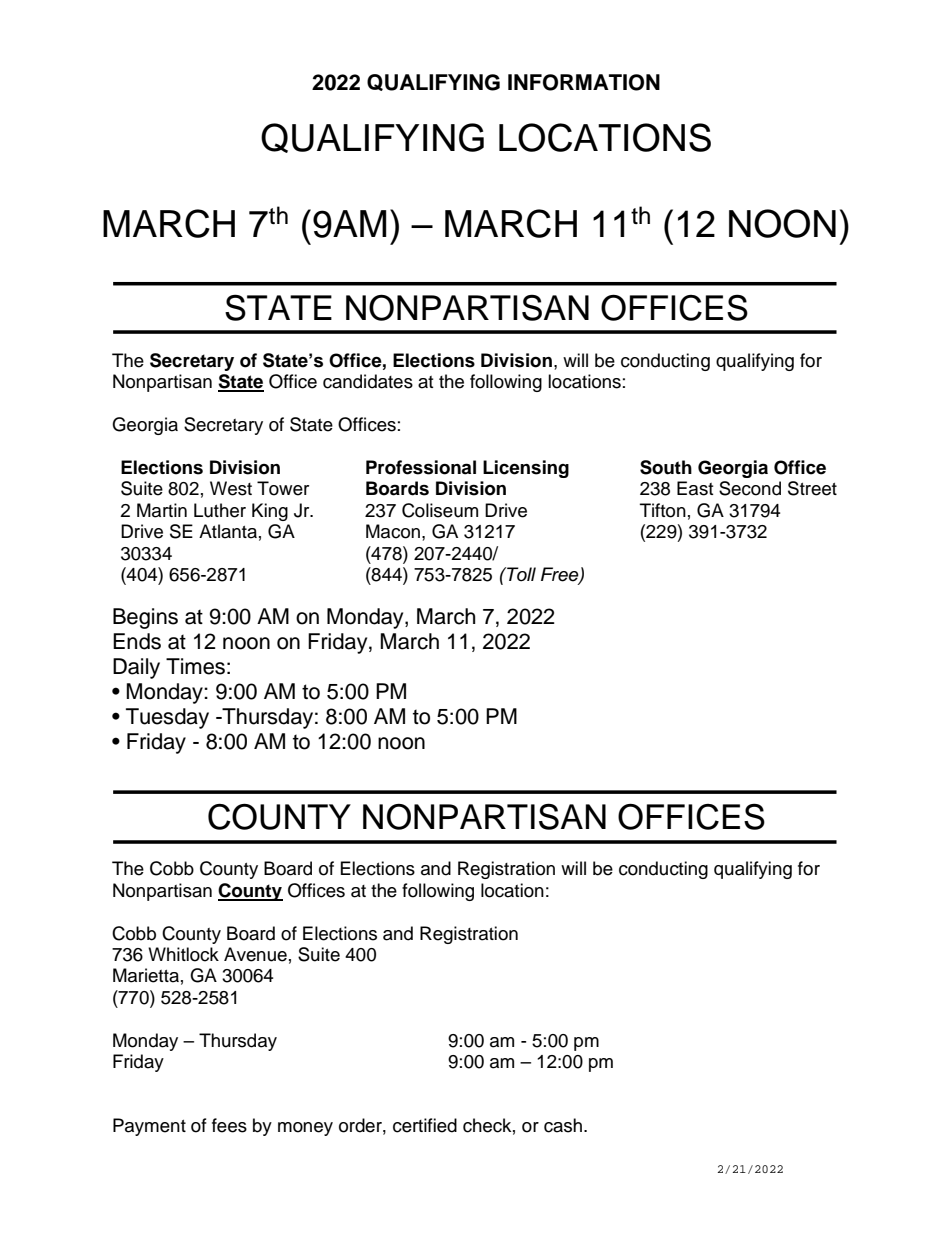 The width and height of the screenshot is (952, 1233). What do you see at coordinates (368, 381) in the screenshot?
I see `candidates` at bounding box center [368, 381].
